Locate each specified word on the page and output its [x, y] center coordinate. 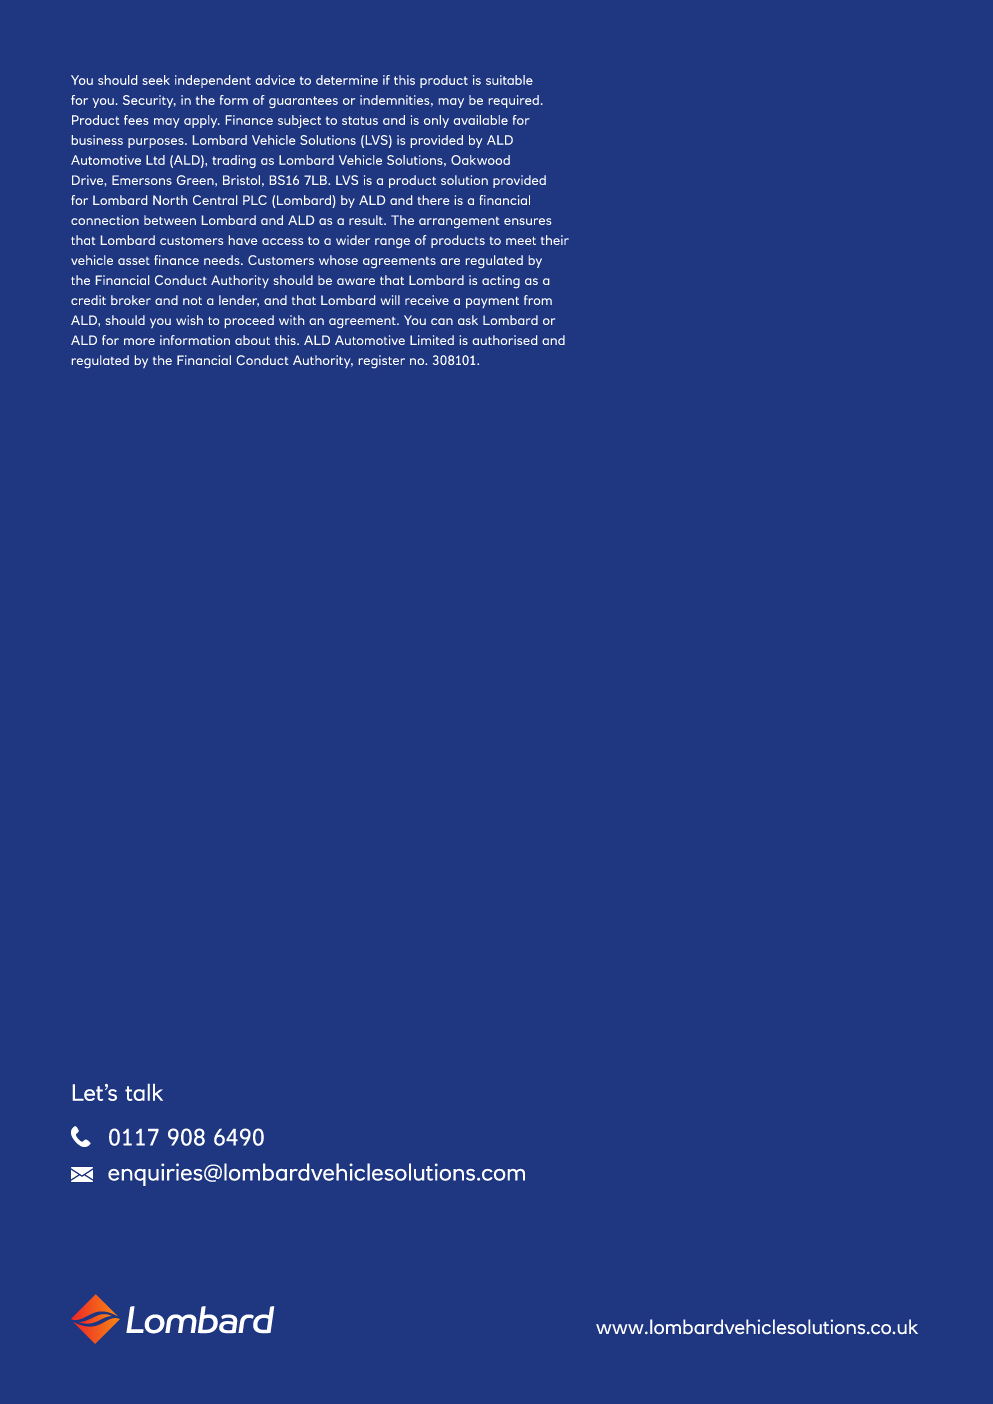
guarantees [303, 102]
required [514, 101]
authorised [505, 340]
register [382, 361]
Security [149, 101]
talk [144, 1092]
